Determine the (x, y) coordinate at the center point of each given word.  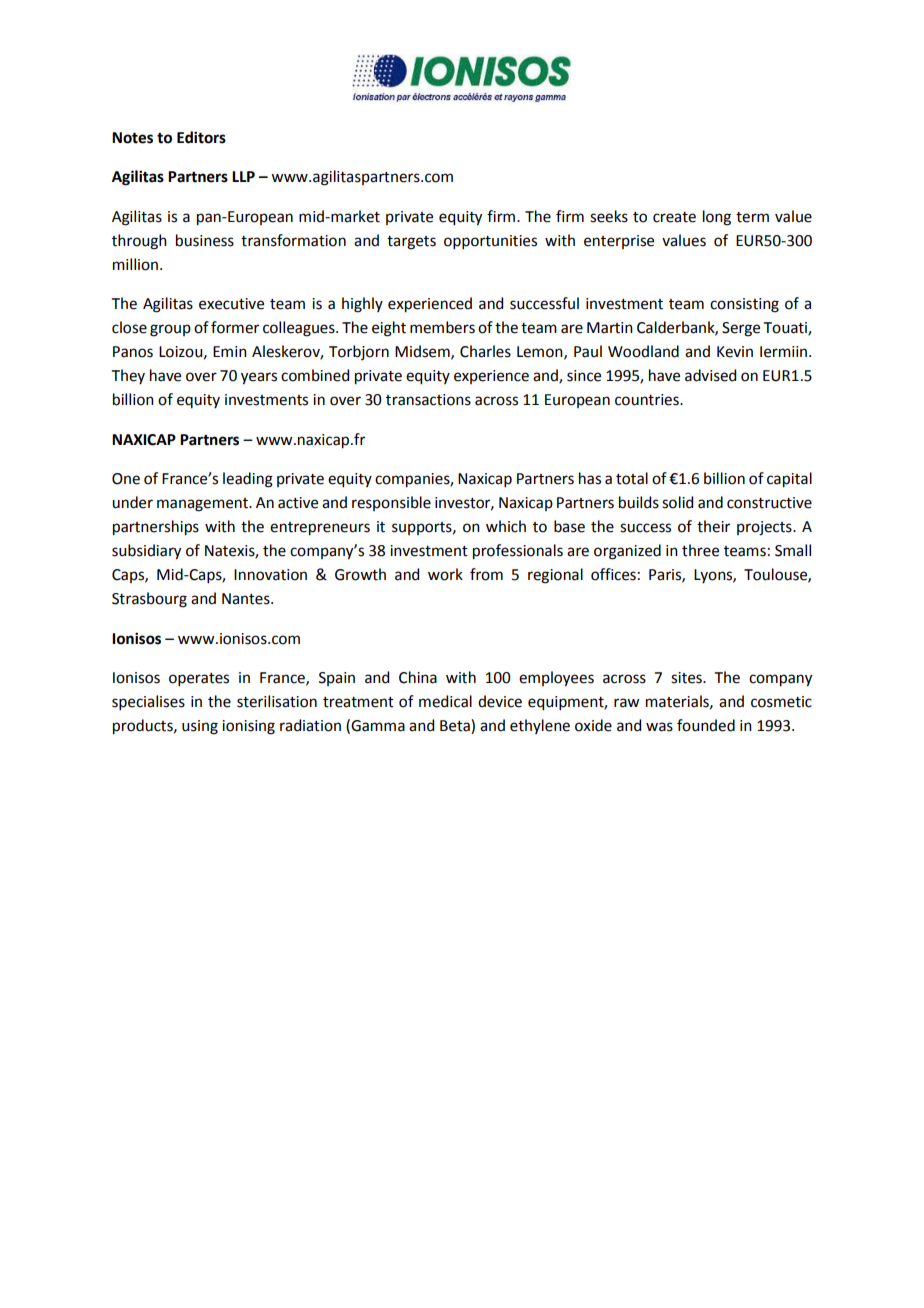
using (200, 727)
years (259, 378)
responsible (391, 503)
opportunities (490, 242)
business (205, 240)
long (717, 218)
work (445, 574)
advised (710, 375)
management (204, 505)
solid (677, 502)
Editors (201, 137)
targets (411, 243)
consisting (744, 305)
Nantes (247, 599)
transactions (428, 400)
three (700, 550)
